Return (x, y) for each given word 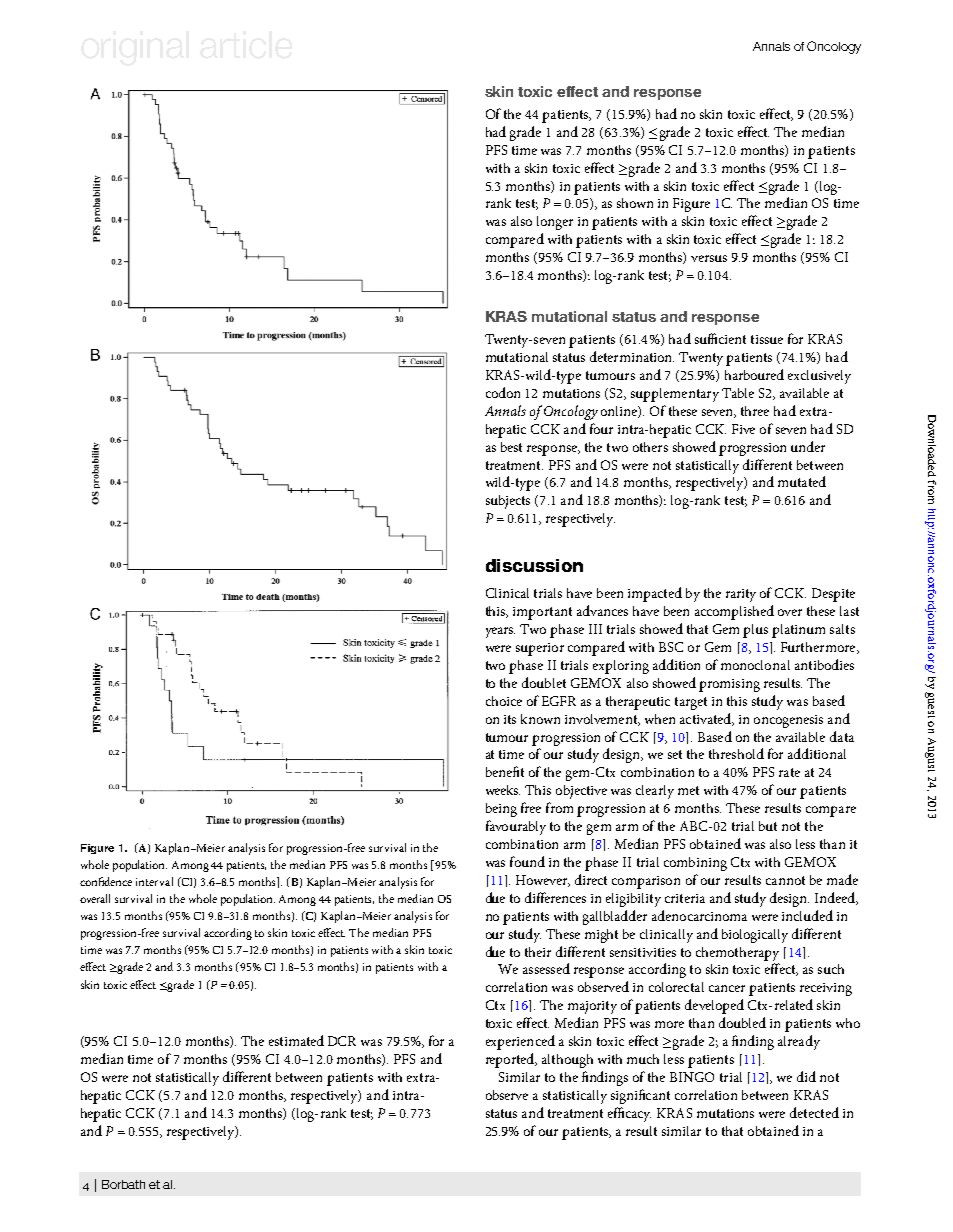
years (500, 632)
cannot (785, 880)
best (511, 447)
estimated (296, 1040)
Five (743, 429)
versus (709, 258)
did (806, 1076)
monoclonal (755, 665)
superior (540, 649)
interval (154, 881)
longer (555, 223)
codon (503, 392)
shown (635, 203)
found (527, 861)
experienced (520, 1042)
